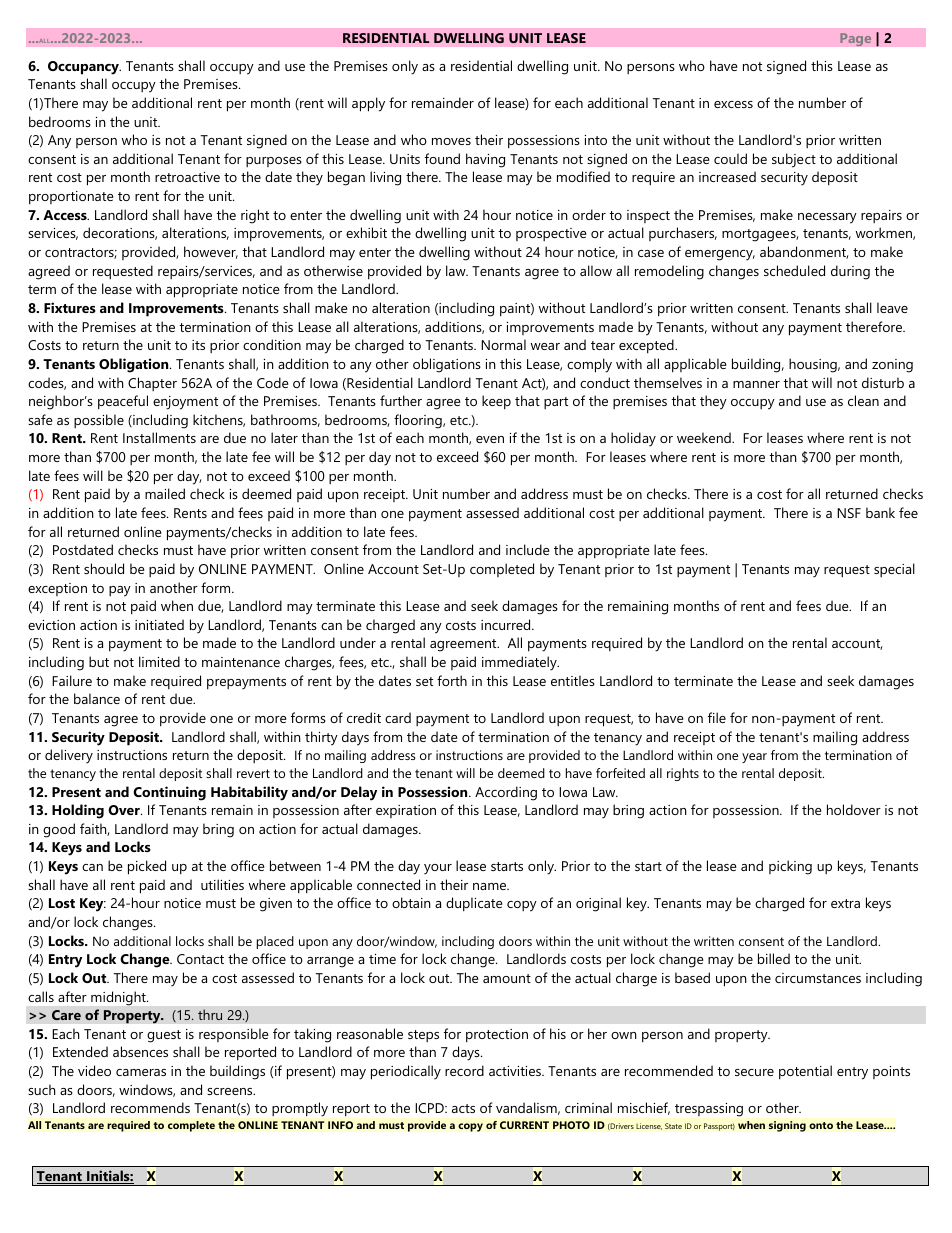 The image size is (952, 1233). I want to click on moves, so click(451, 141).
